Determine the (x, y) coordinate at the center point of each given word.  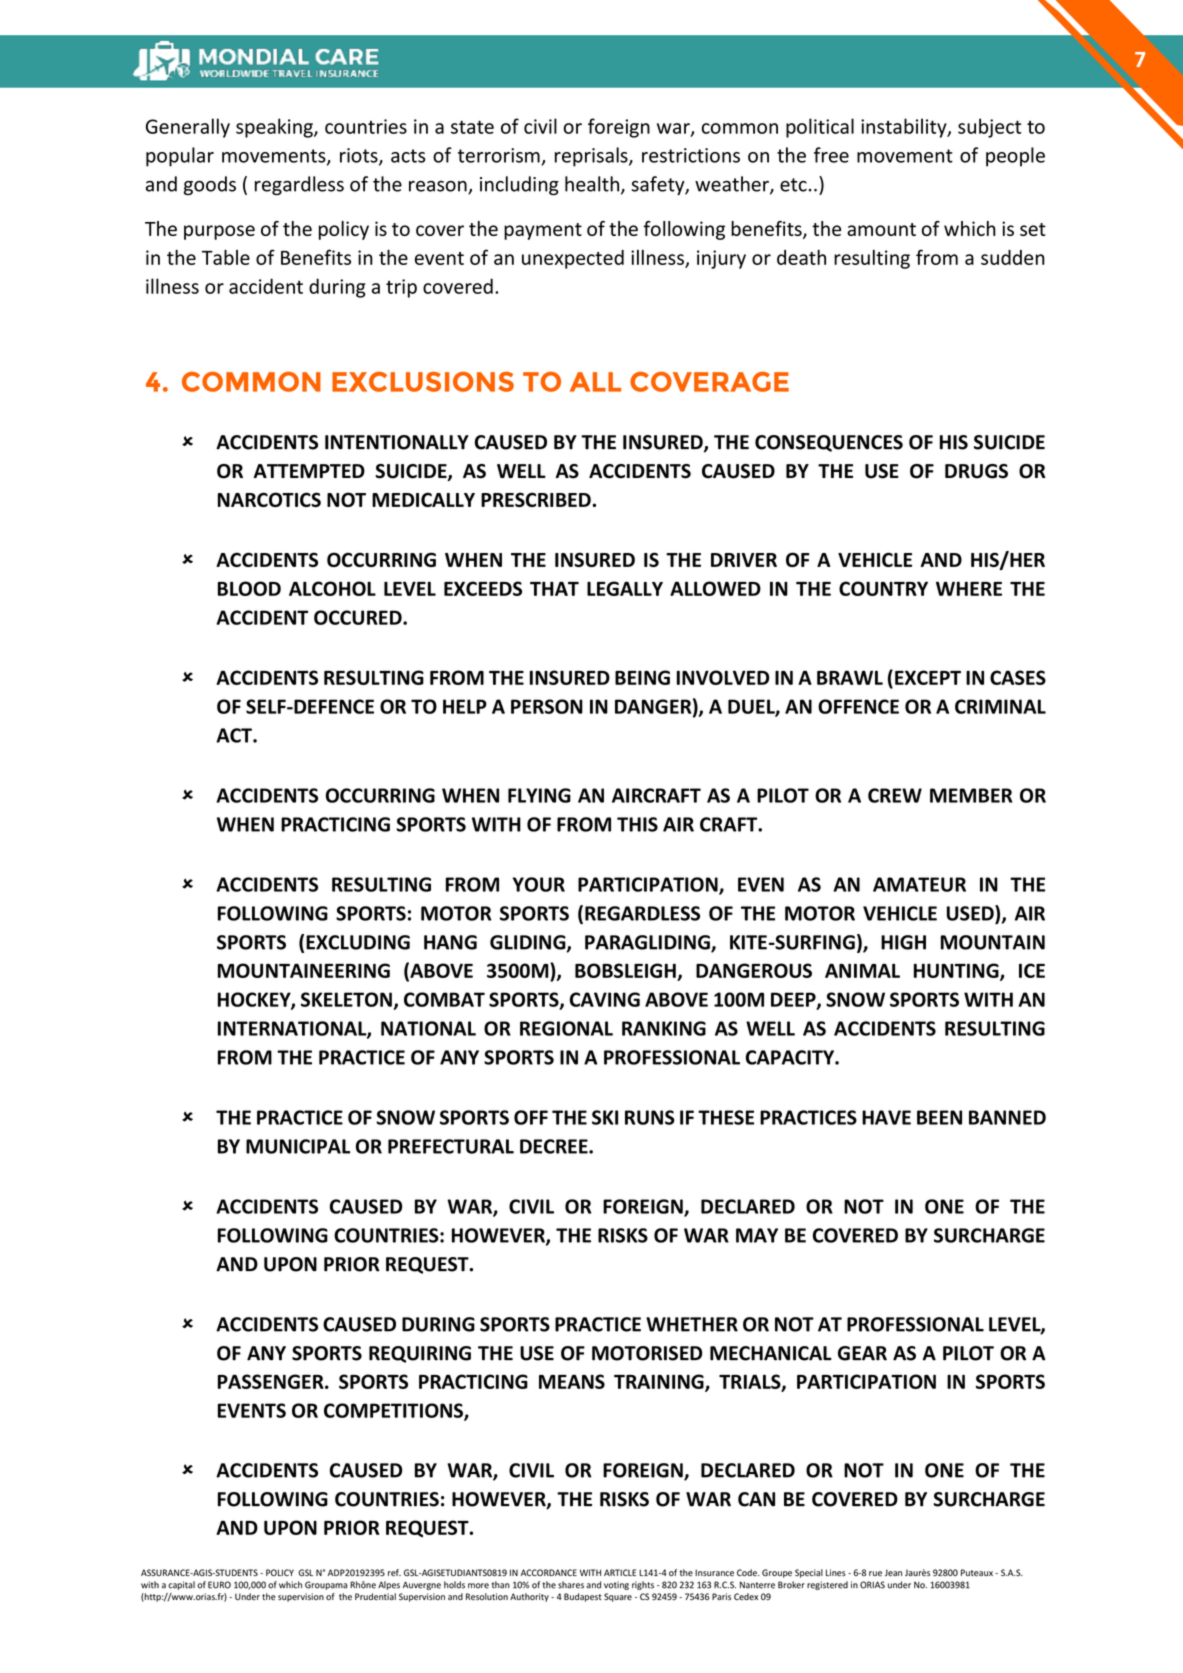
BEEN (939, 1117)
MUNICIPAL (298, 1146)
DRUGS (976, 471)
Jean (893, 1572)
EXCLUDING (358, 942)
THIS (637, 824)
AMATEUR (919, 884)
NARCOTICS (269, 499)
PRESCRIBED (537, 499)
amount (881, 229)
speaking (275, 128)
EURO (219, 1585)
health (593, 185)
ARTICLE (620, 1572)
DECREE (555, 1146)
